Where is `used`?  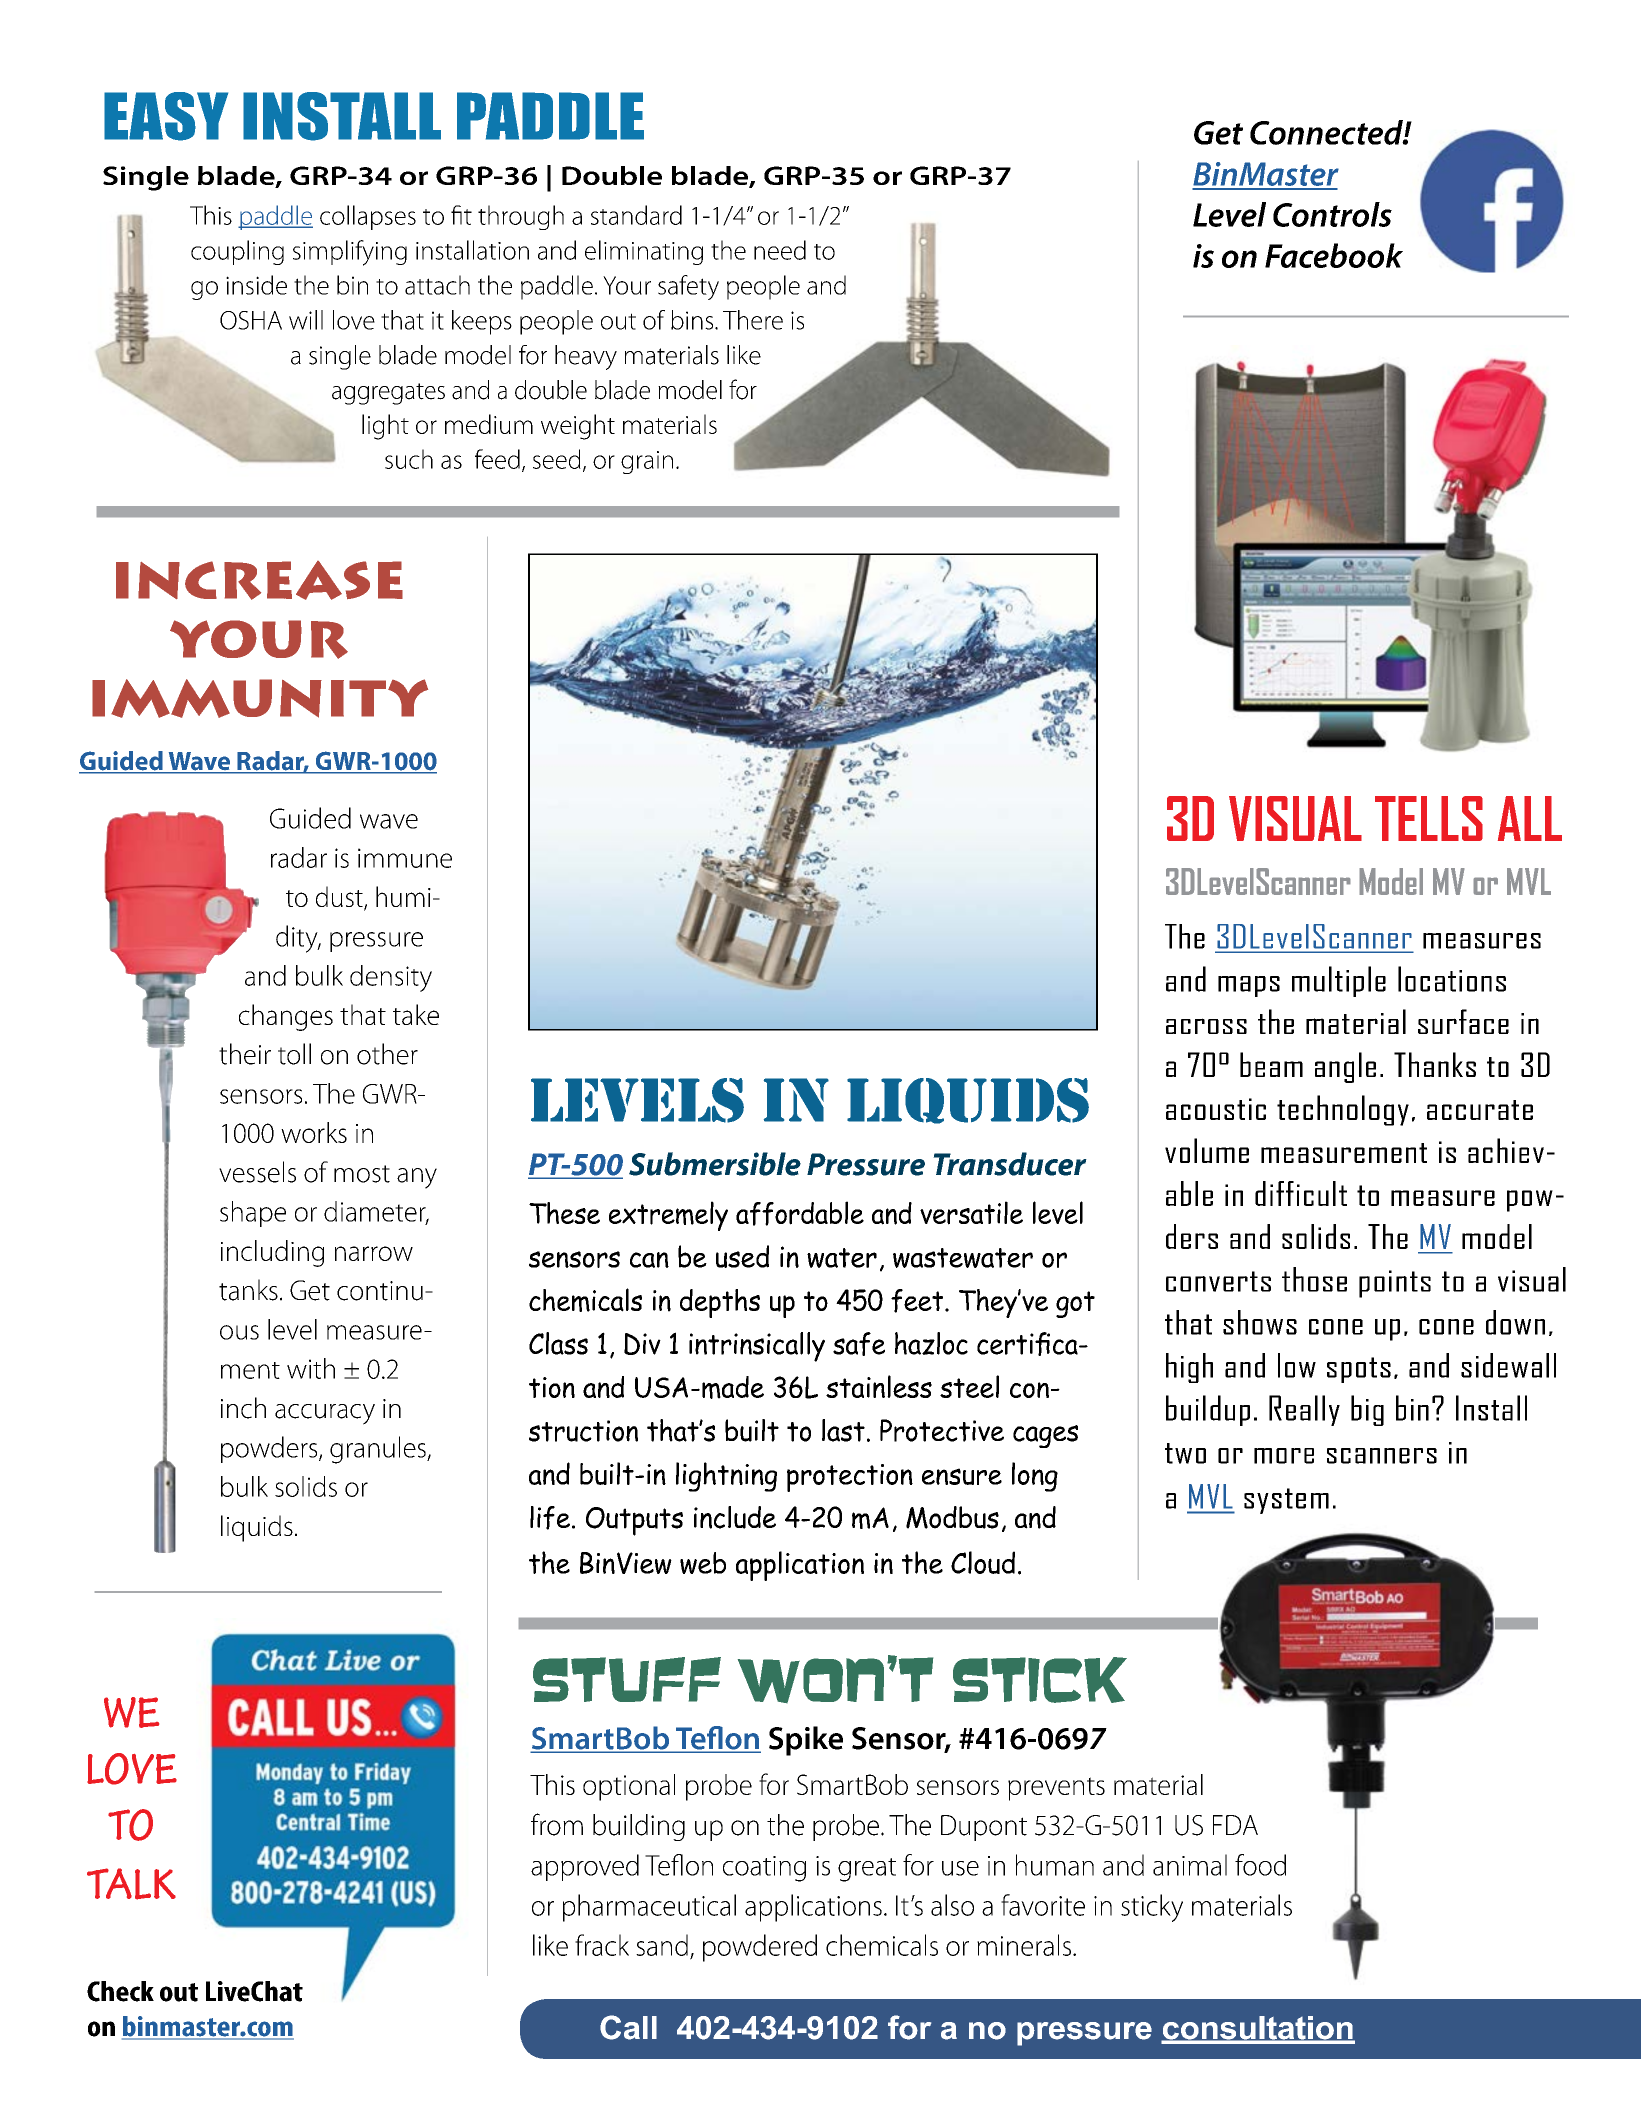 used is located at coordinates (742, 1256).
